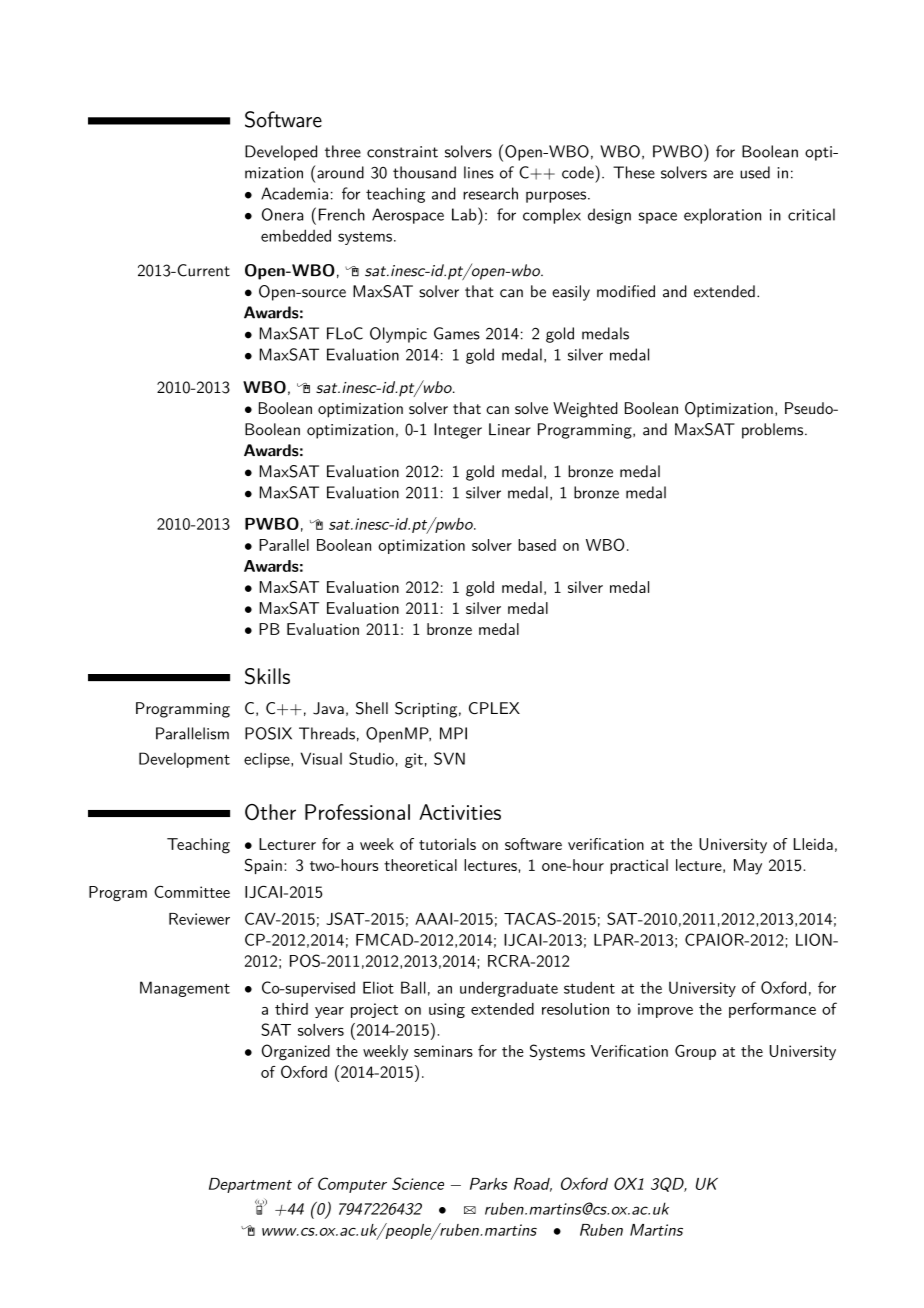  Describe the element at coordinates (510, 429) in the page. I see `Linear` at that location.
